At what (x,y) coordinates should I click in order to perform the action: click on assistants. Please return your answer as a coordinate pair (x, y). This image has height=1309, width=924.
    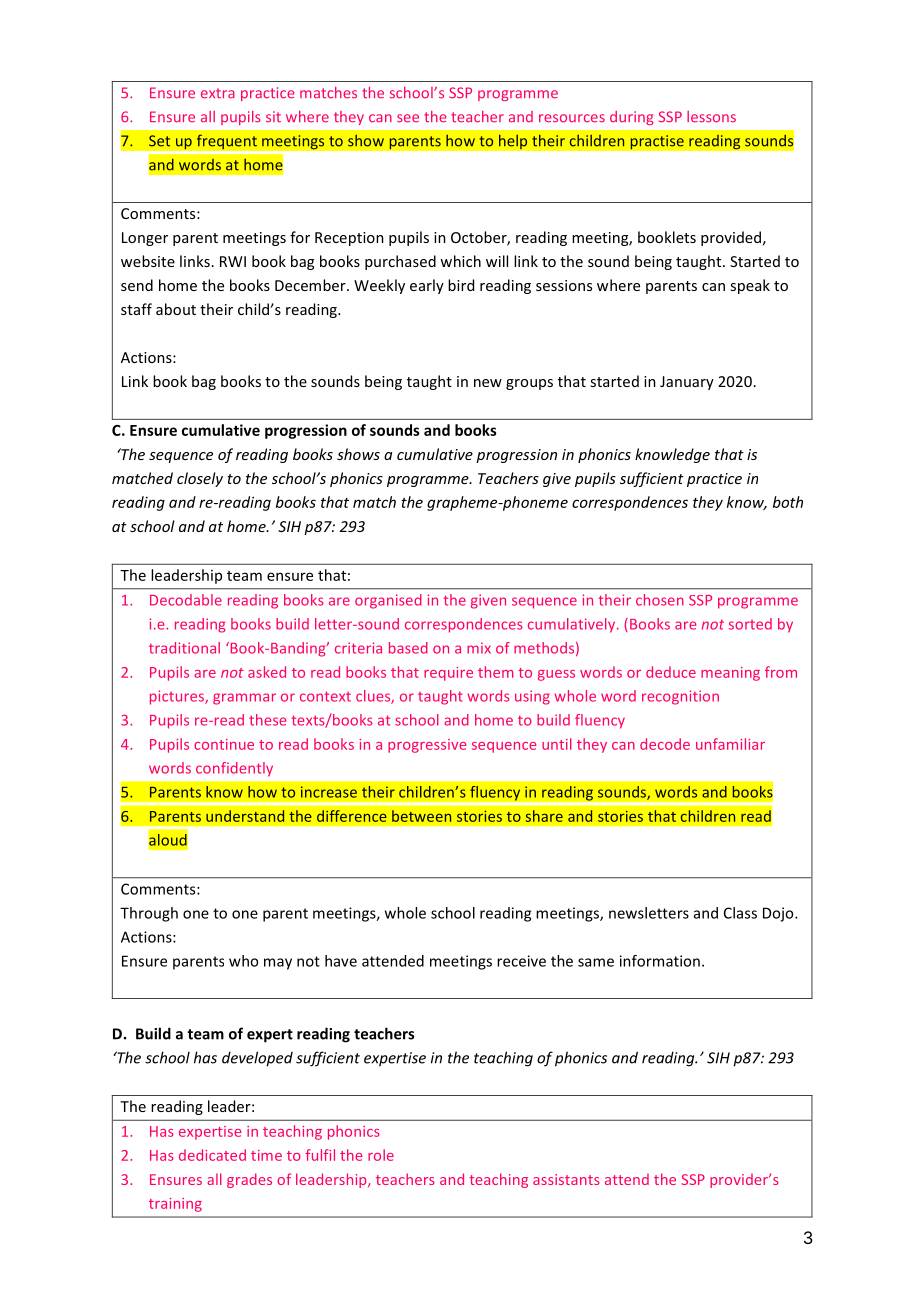
    Looking at the image, I should click on (566, 1179).
